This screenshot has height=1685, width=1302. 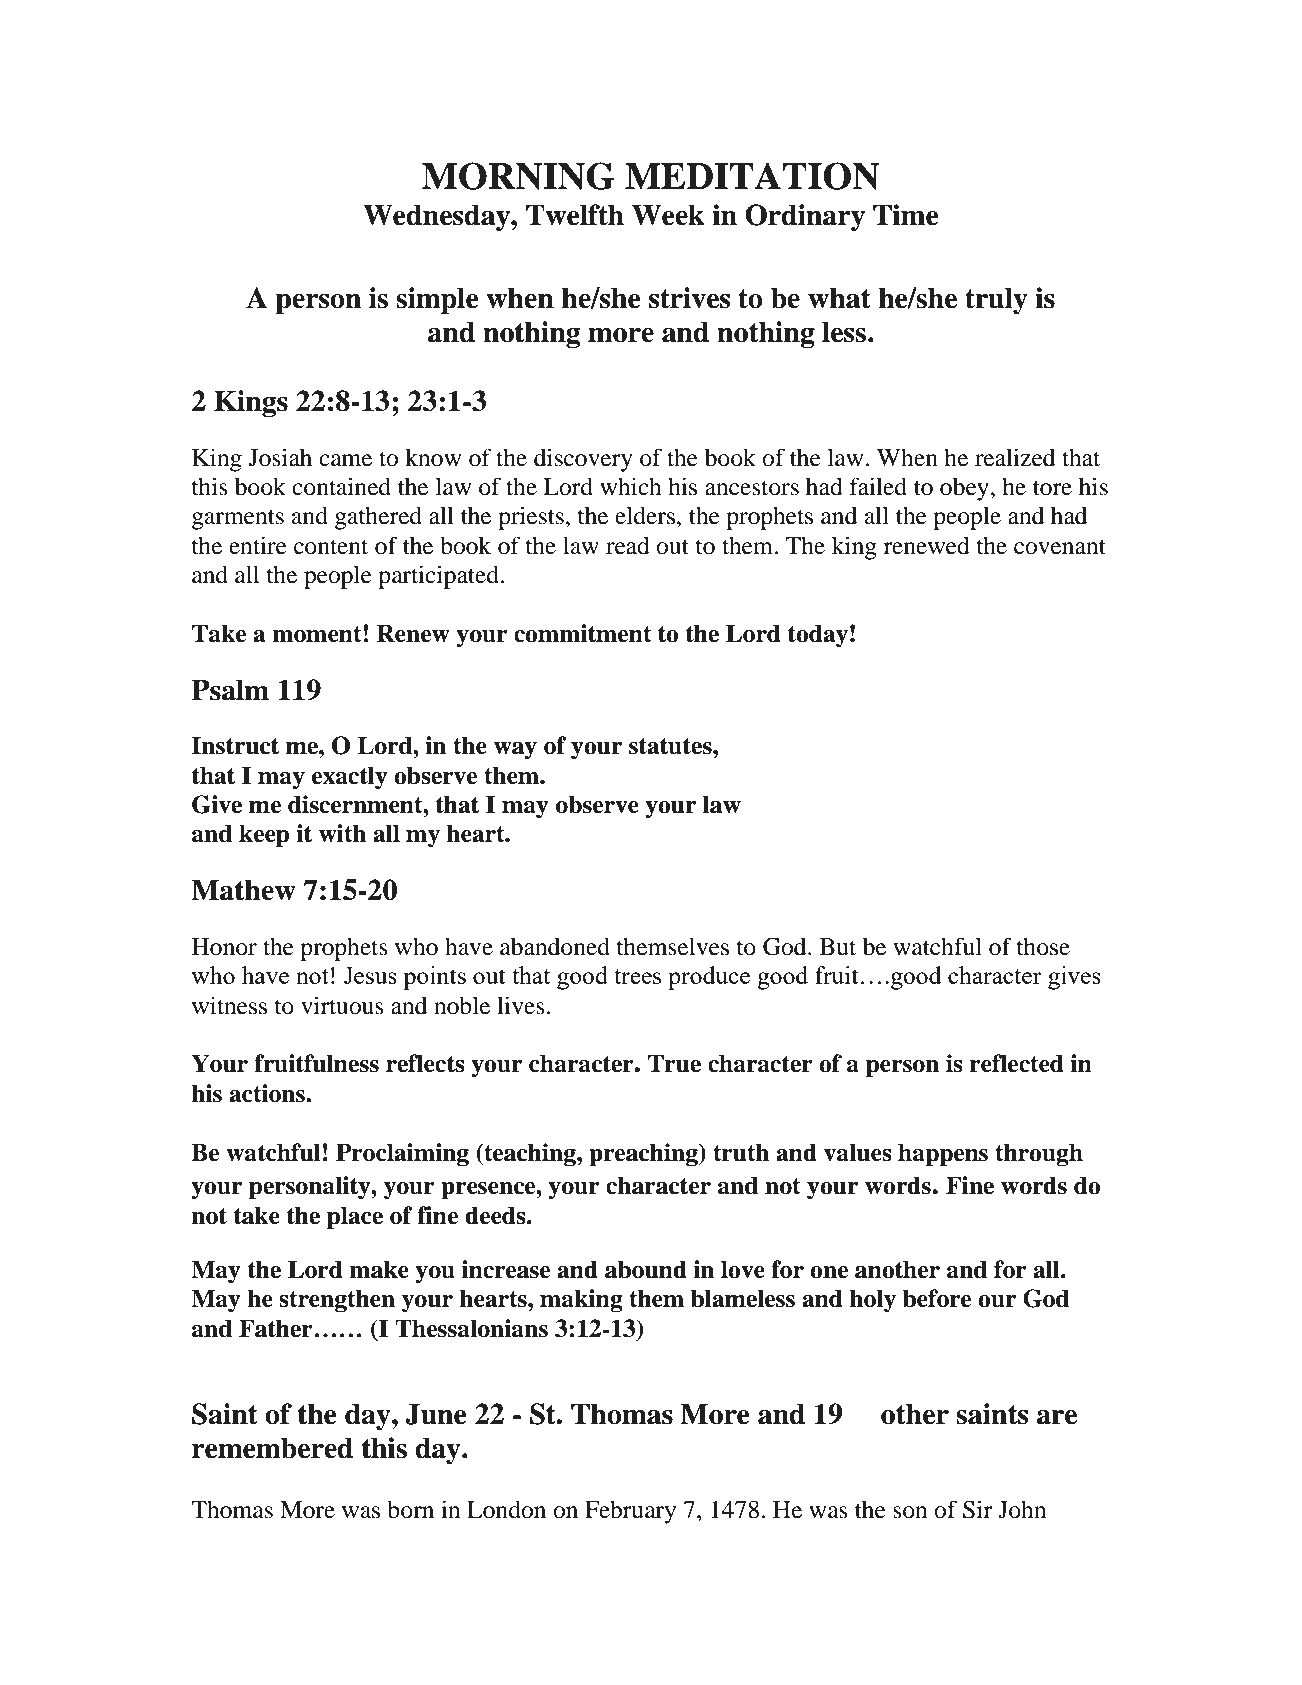 I want to click on Week, so click(x=668, y=215).
